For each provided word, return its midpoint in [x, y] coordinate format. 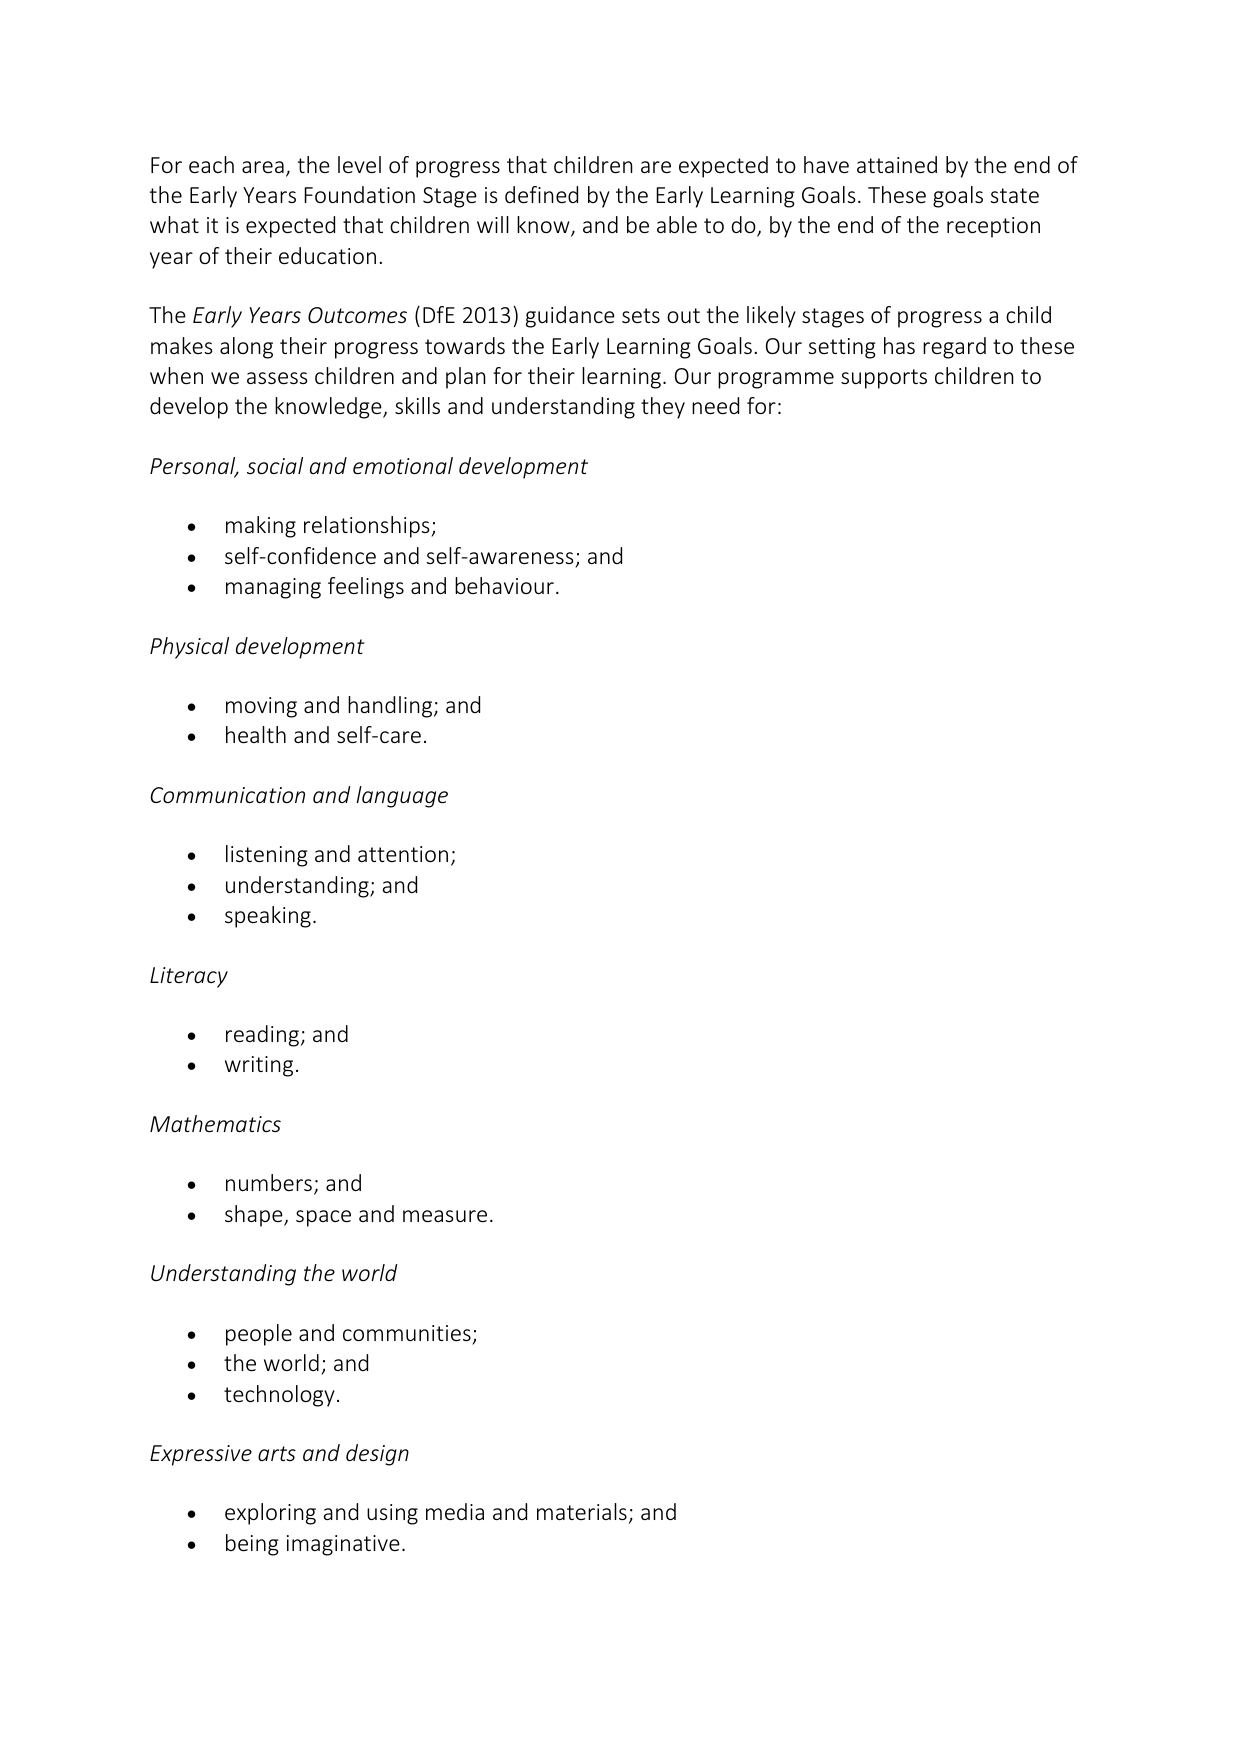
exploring [270, 1514]
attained [897, 164]
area [263, 167]
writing [259, 1066]
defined [541, 194]
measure [445, 1216]
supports [884, 379]
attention [403, 854]
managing [273, 588]
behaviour [504, 585]
